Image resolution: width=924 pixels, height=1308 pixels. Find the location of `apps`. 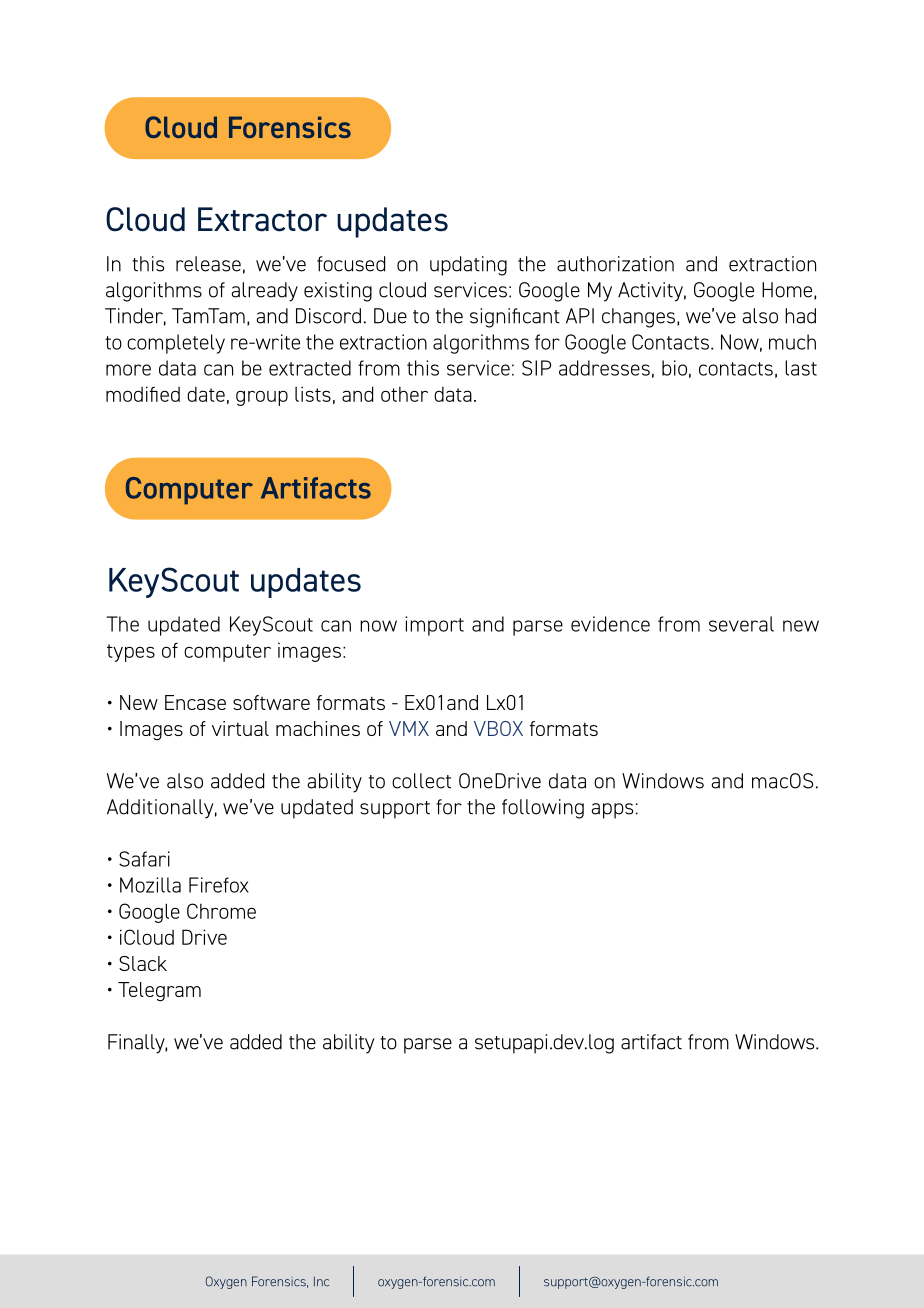

apps is located at coordinates (612, 811).
